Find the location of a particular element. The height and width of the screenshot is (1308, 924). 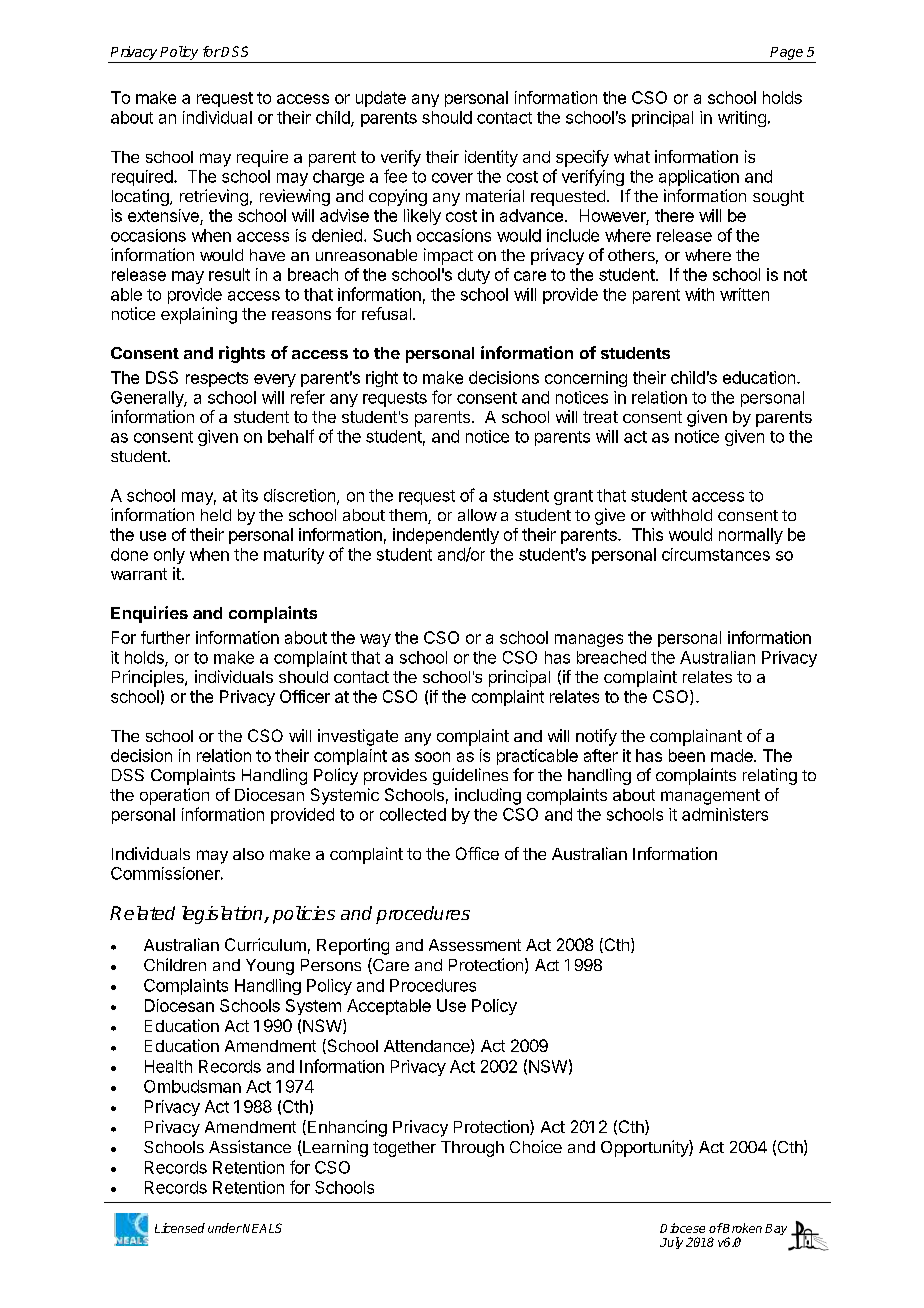

way is located at coordinates (375, 640).
